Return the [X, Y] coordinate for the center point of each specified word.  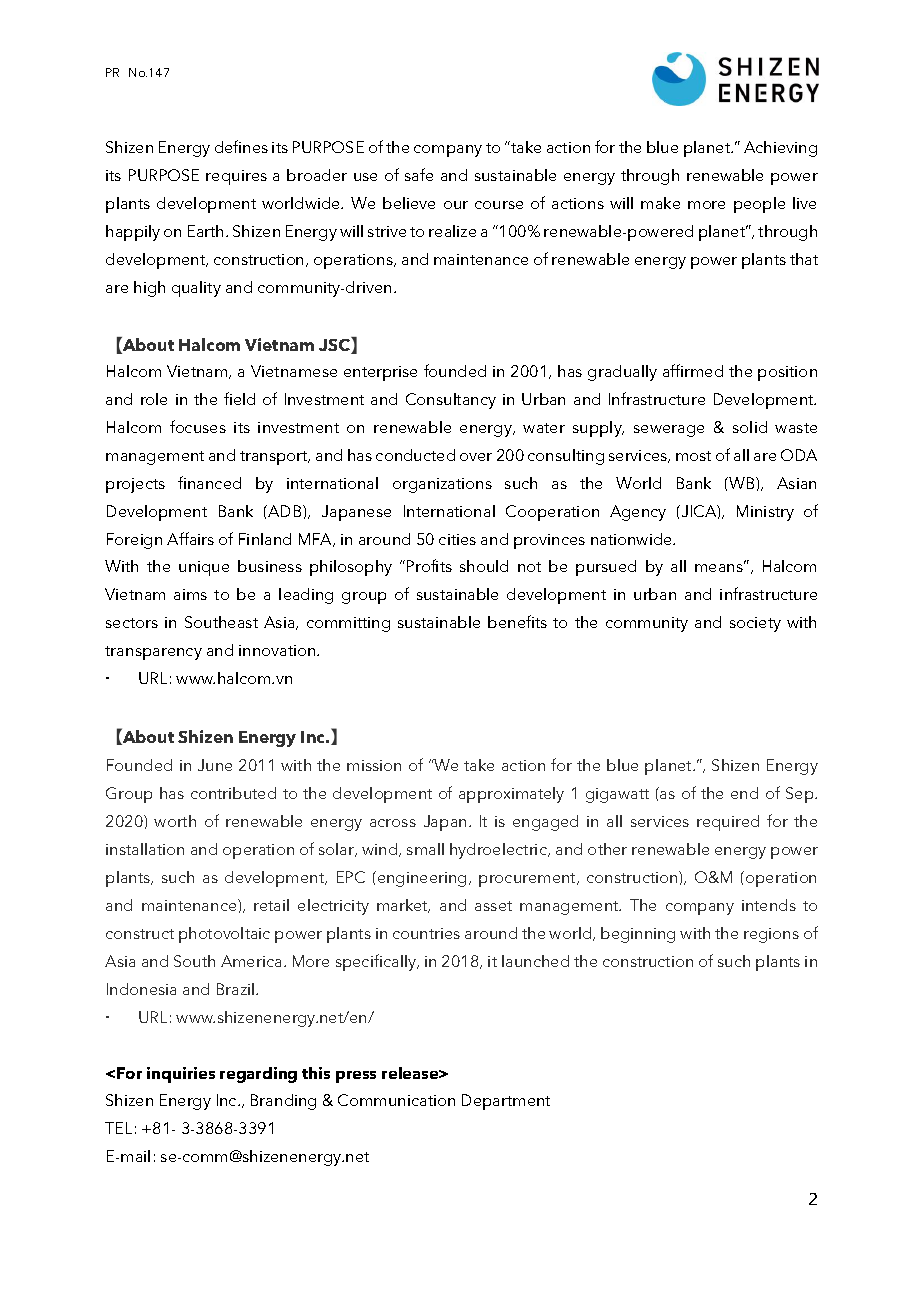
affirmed [693, 370]
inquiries [181, 1075]
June [215, 765]
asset [493, 906]
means [720, 567]
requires [236, 177]
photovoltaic [224, 935]
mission [374, 765]
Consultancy [451, 401]
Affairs [190, 538]
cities [457, 539]
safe [419, 174]
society [755, 624]
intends [769, 905]
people [759, 205]
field [239, 398]
